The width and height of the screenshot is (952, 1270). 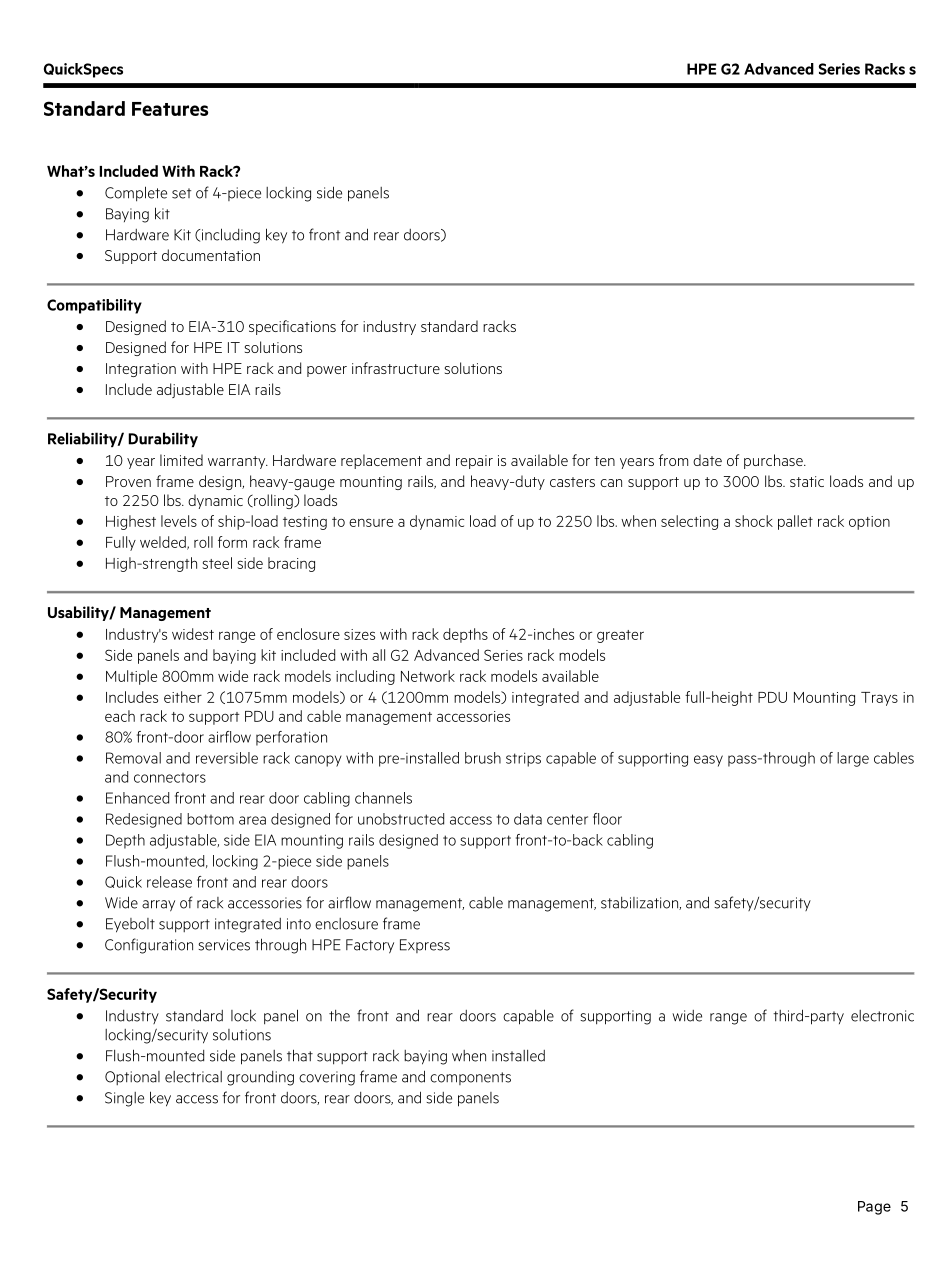 What do you see at coordinates (163, 439) in the screenshot?
I see `Durability` at bounding box center [163, 439].
